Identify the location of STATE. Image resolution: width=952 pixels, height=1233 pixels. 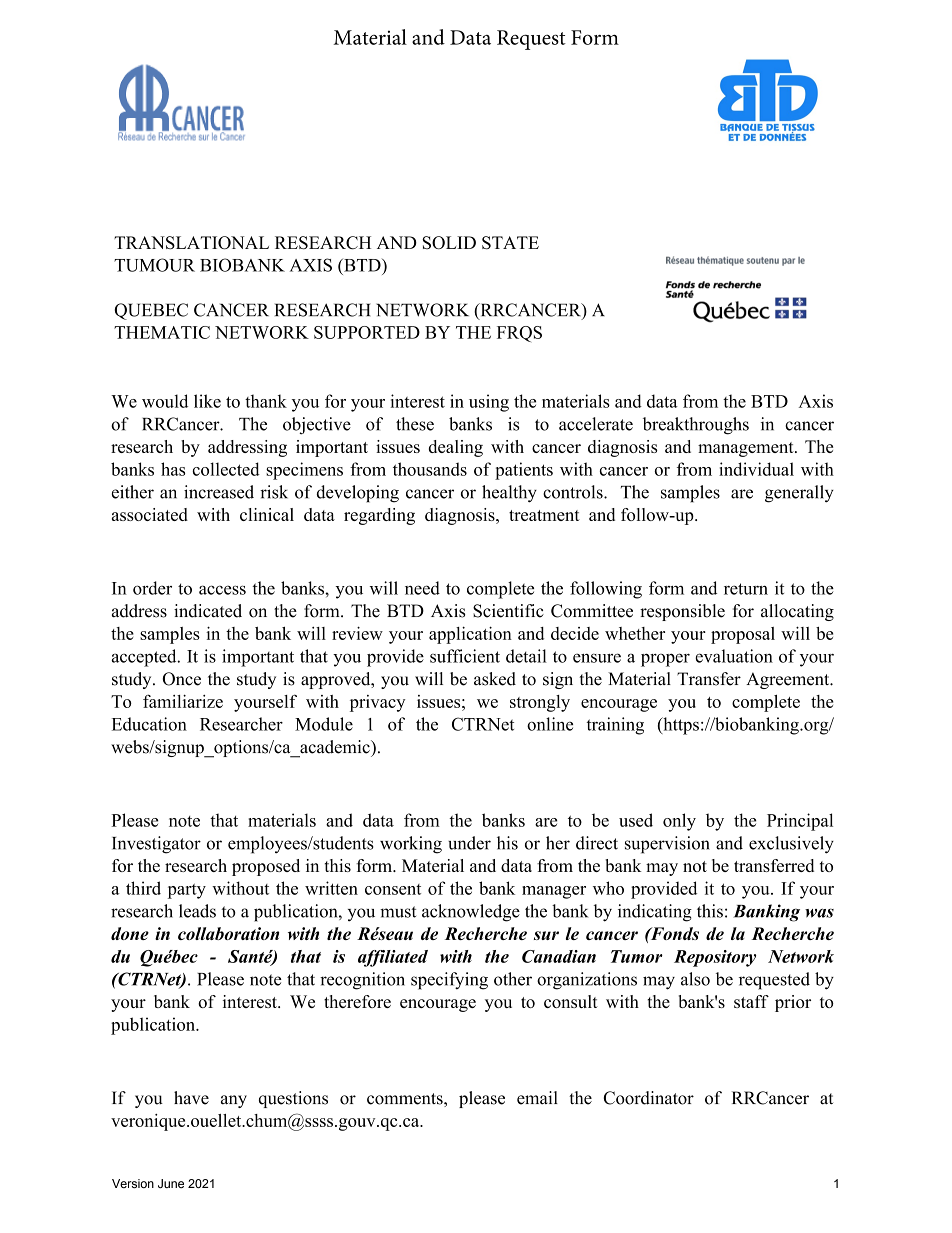
(510, 242).
